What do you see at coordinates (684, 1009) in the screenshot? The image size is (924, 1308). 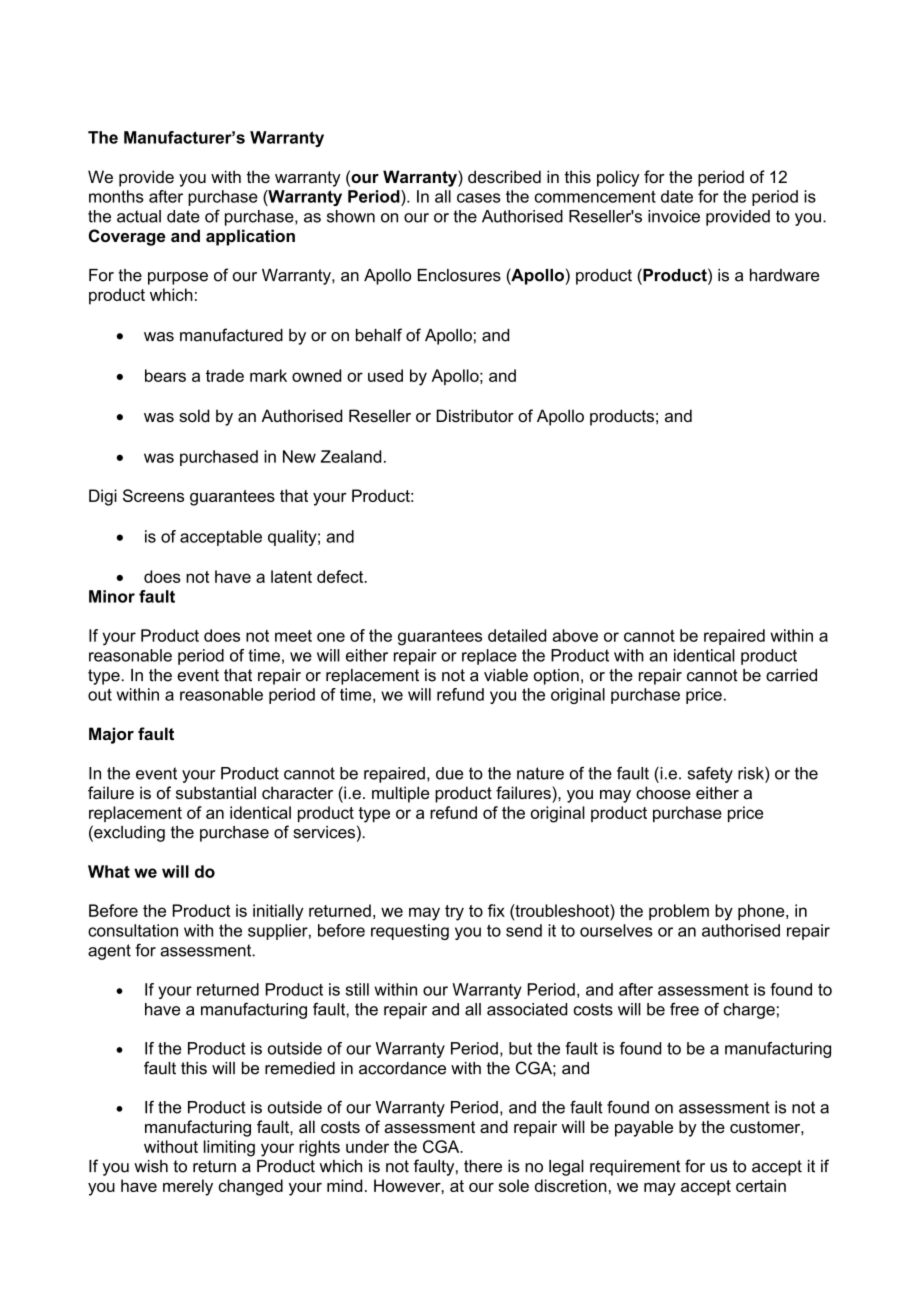 I see `free` at bounding box center [684, 1009].
